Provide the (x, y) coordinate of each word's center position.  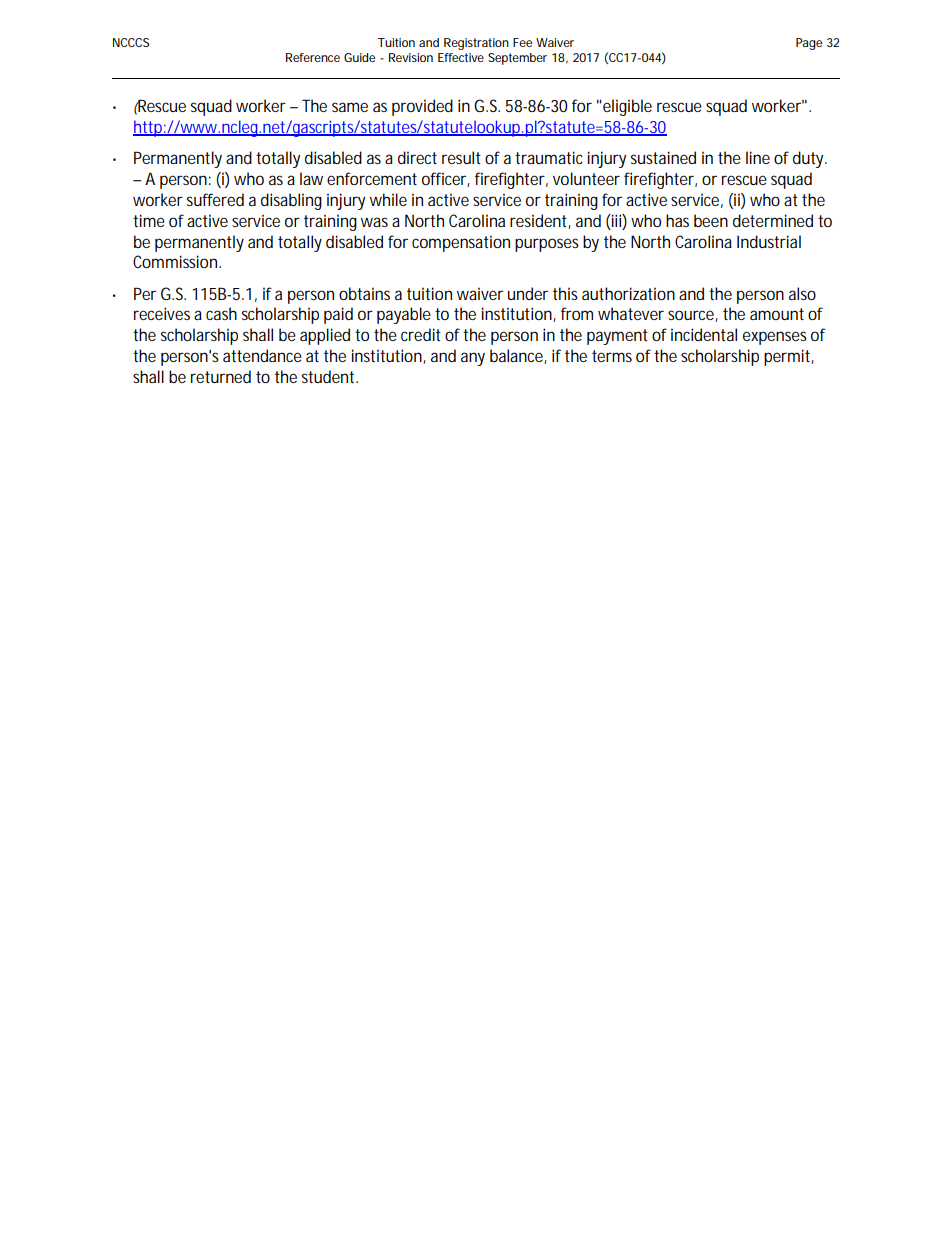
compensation (461, 243)
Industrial (769, 241)
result (461, 157)
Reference (313, 57)
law (311, 178)
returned (221, 376)
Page (809, 44)
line (758, 157)
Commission (175, 261)
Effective (461, 57)
